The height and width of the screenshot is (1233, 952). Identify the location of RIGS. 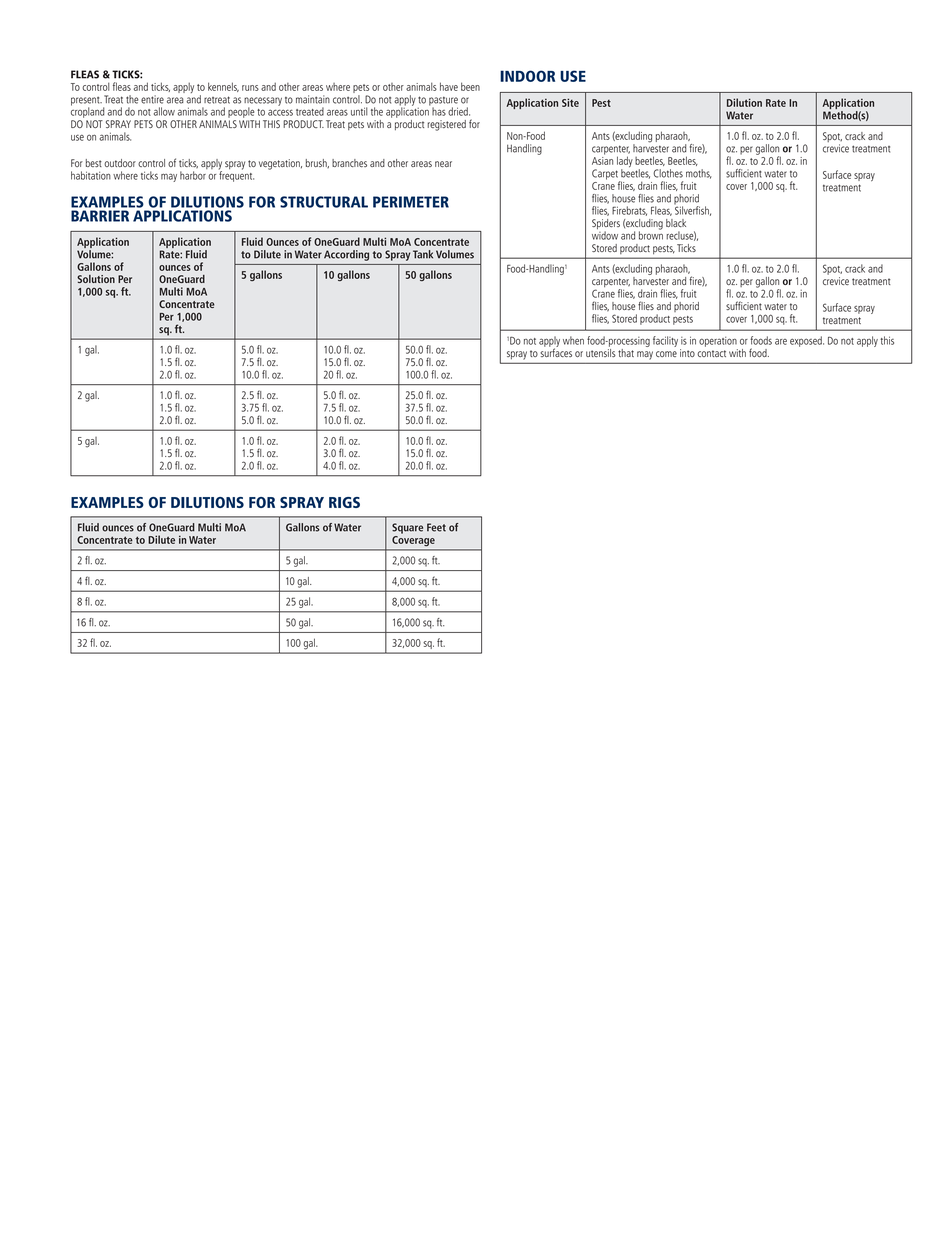
(344, 502).
